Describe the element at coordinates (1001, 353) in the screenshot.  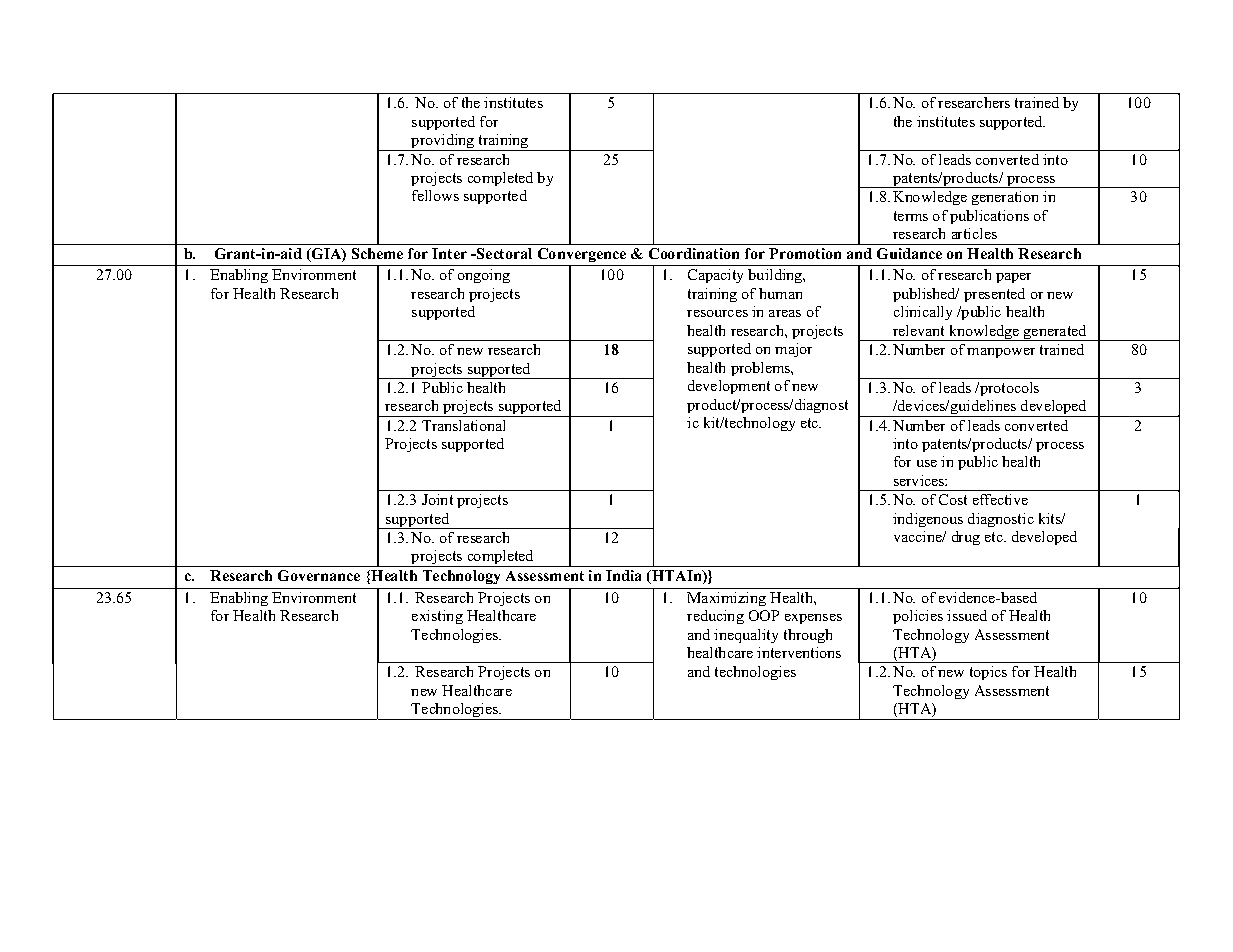
I see `manpower` at that location.
